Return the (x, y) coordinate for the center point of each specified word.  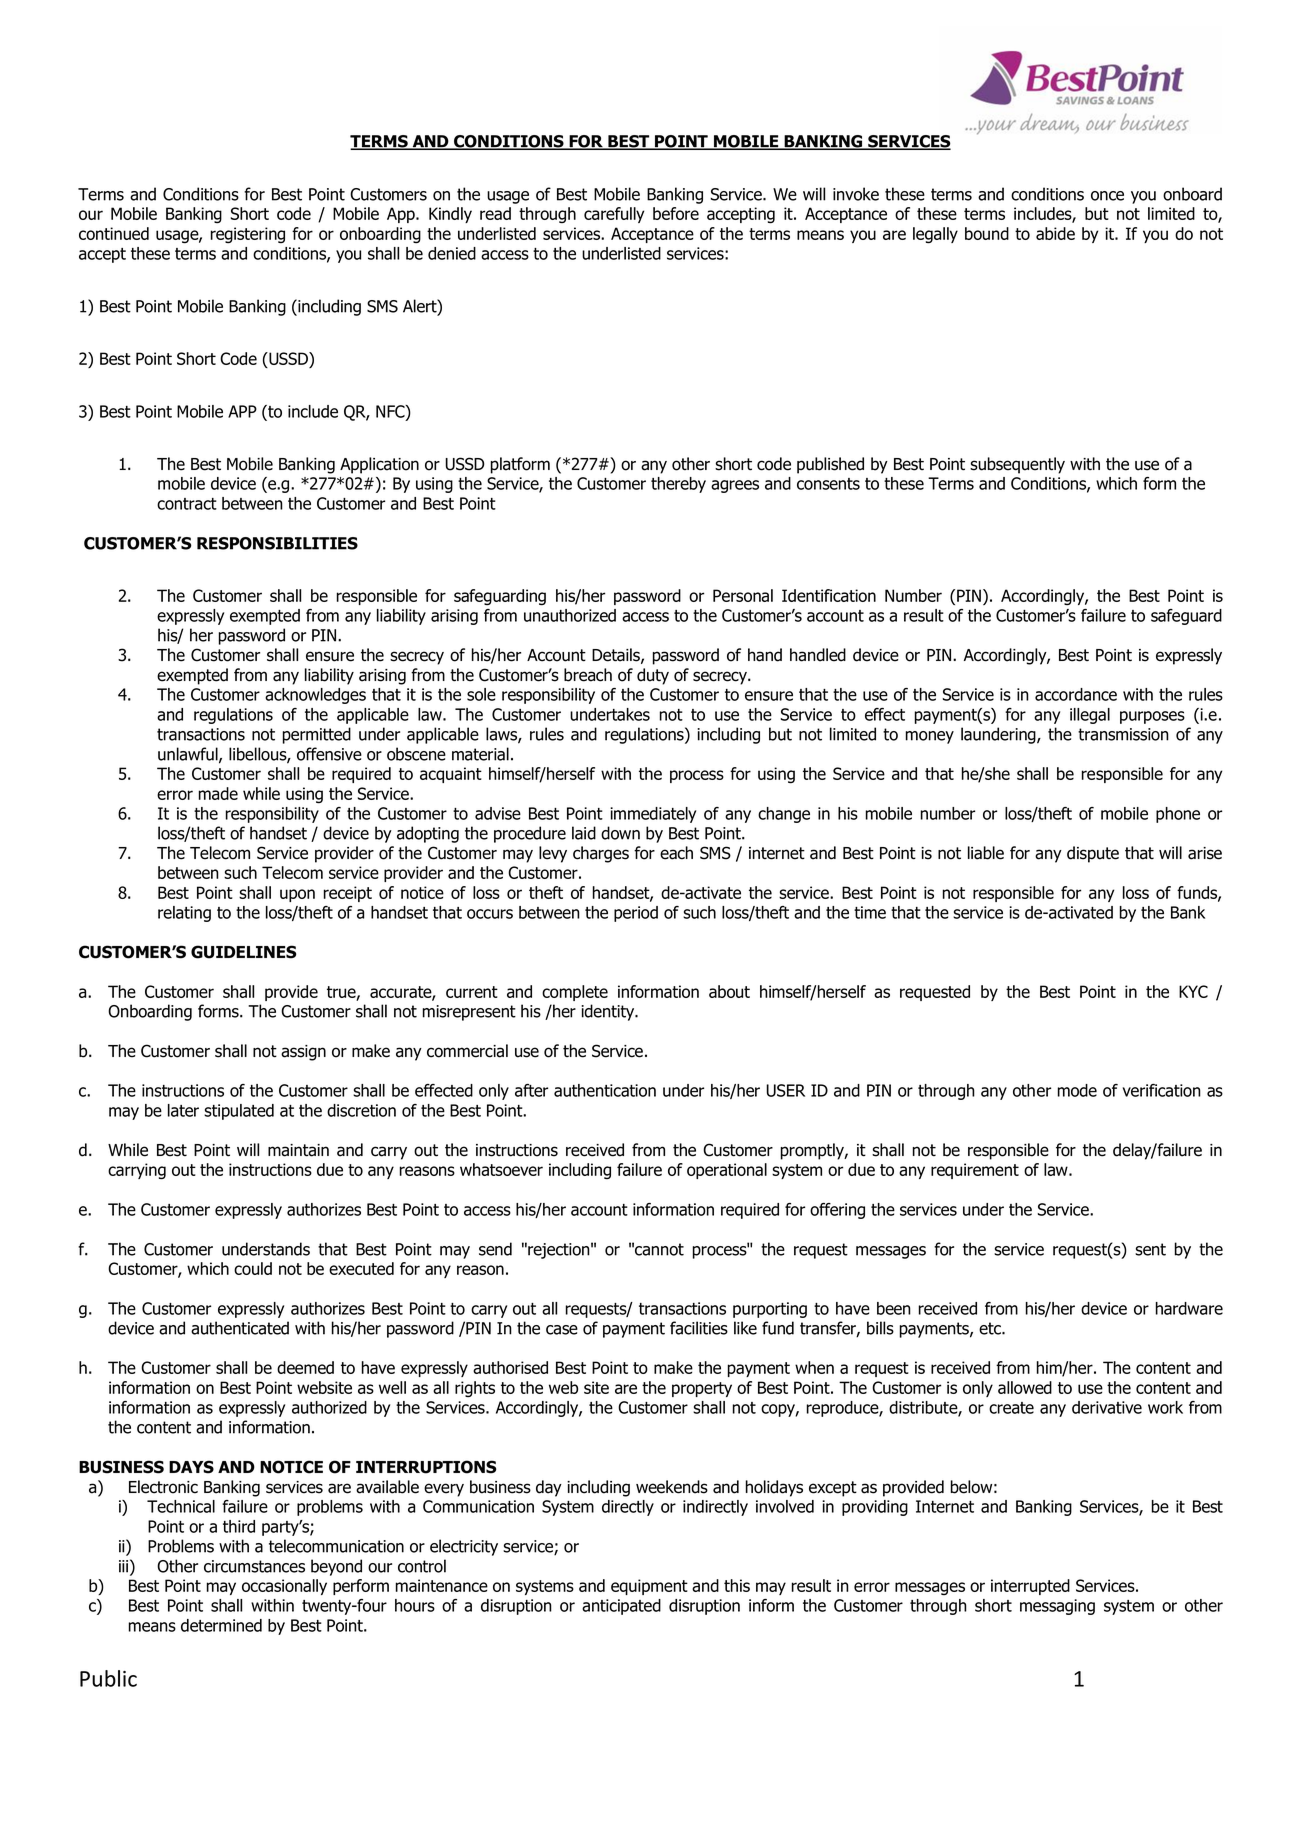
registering (248, 235)
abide (1055, 233)
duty (653, 676)
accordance (1076, 694)
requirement (975, 1171)
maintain (298, 1150)
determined (221, 1625)
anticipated (621, 1607)
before (676, 213)
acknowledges (315, 696)
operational (727, 1171)
